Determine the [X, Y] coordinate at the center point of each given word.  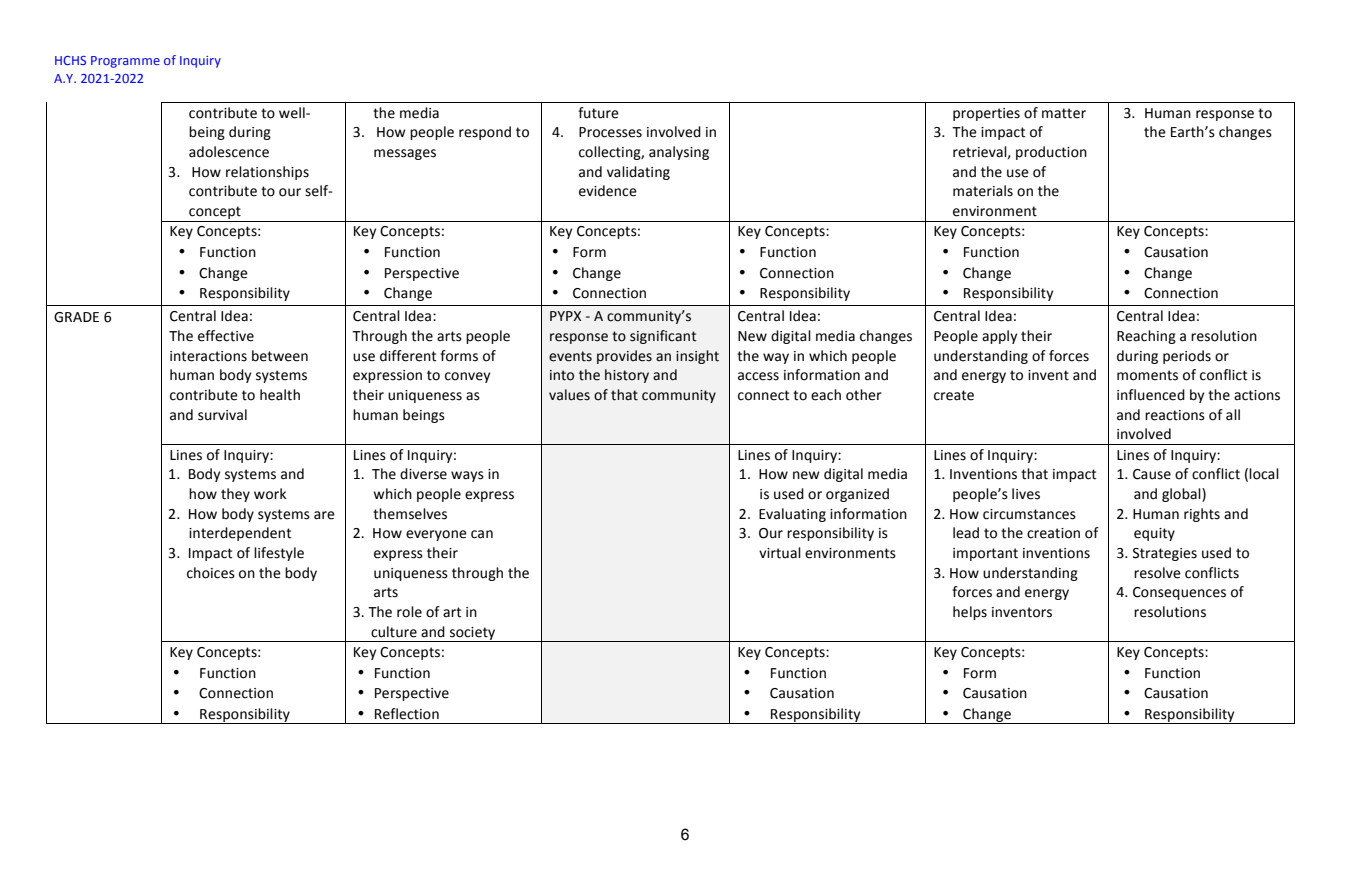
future [598, 113]
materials [983, 191]
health [280, 395]
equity [1154, 534]
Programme [125, 62]
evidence [608, 191]
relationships [267, 173]
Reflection [407, 714]
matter [1064, 113]
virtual [780, 553]
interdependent [240, 534]
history [627, 376]
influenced [1151, 395]
